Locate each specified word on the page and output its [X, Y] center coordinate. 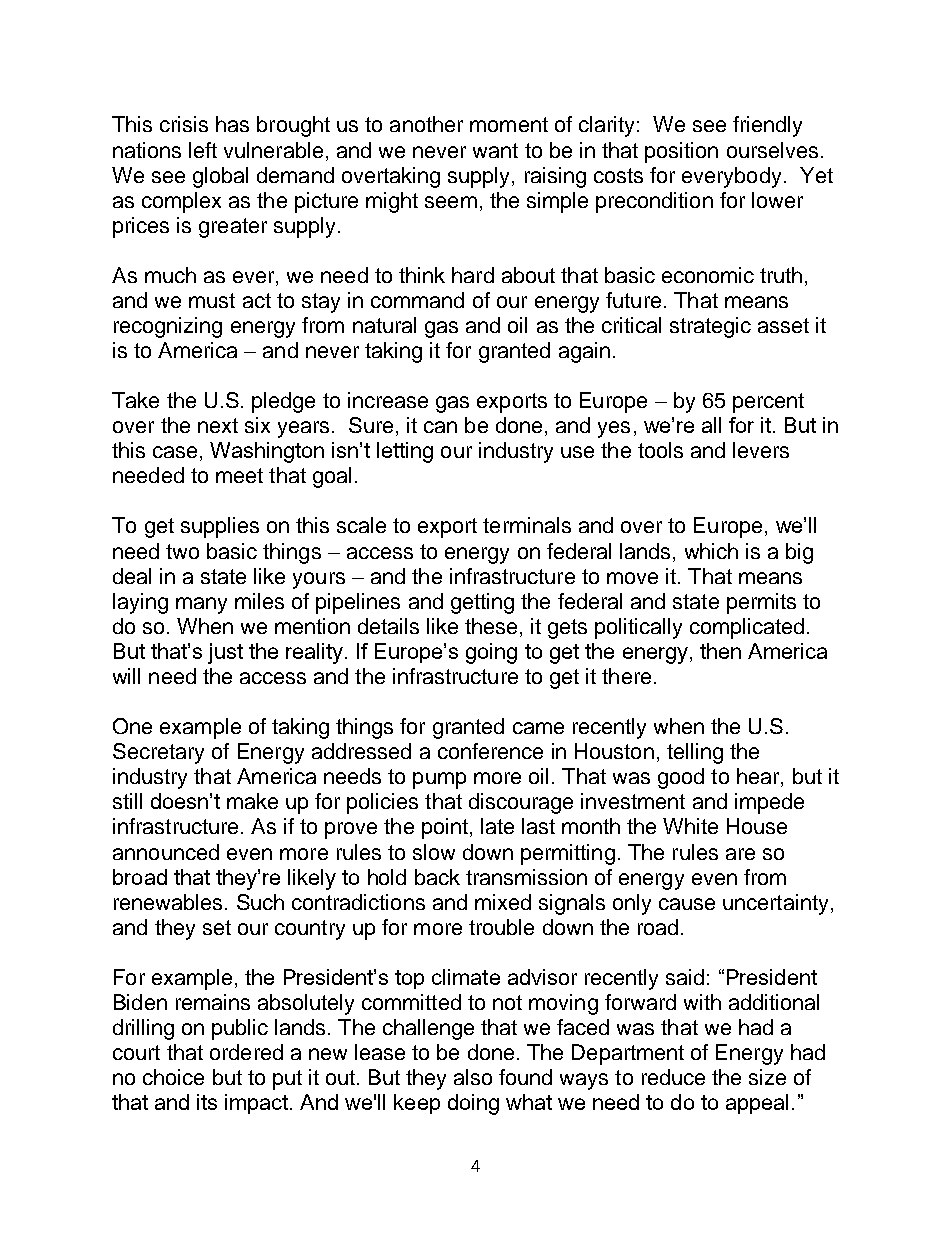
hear [759, 777]
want [495, 150]
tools [660, 450]
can [440, 427]
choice [173, 1077]
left [203, 150]
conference [490, 751]
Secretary [158, 753]
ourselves [772, 150]
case [175, 452]
